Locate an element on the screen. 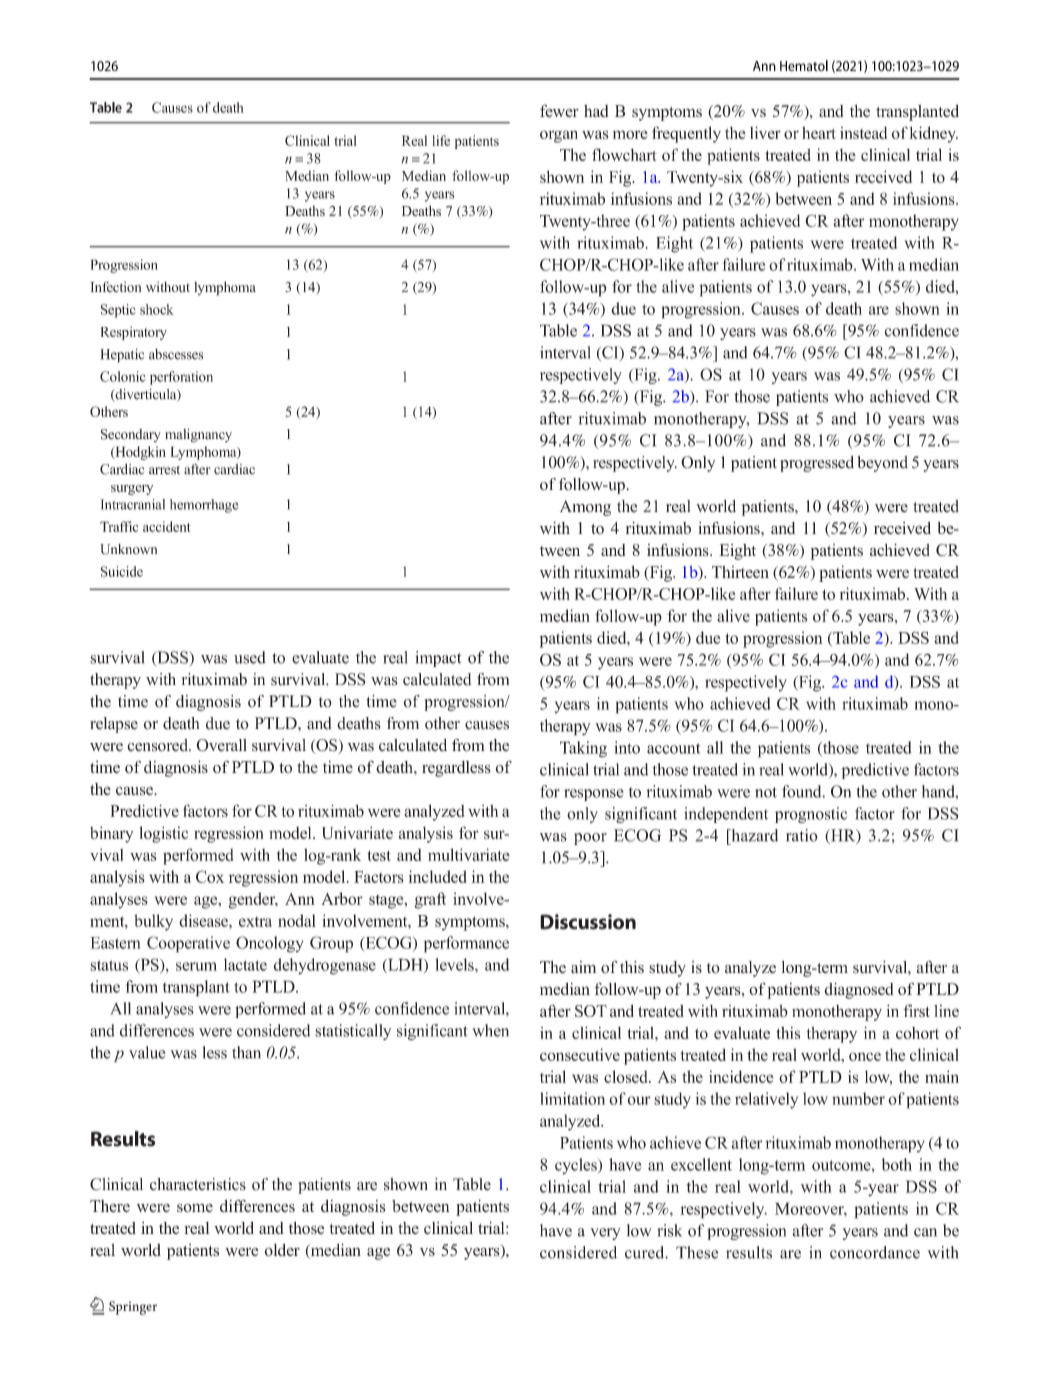 The width and height of the screenshot is (1049, 1394). impact is located at coordinates (438, 659).
